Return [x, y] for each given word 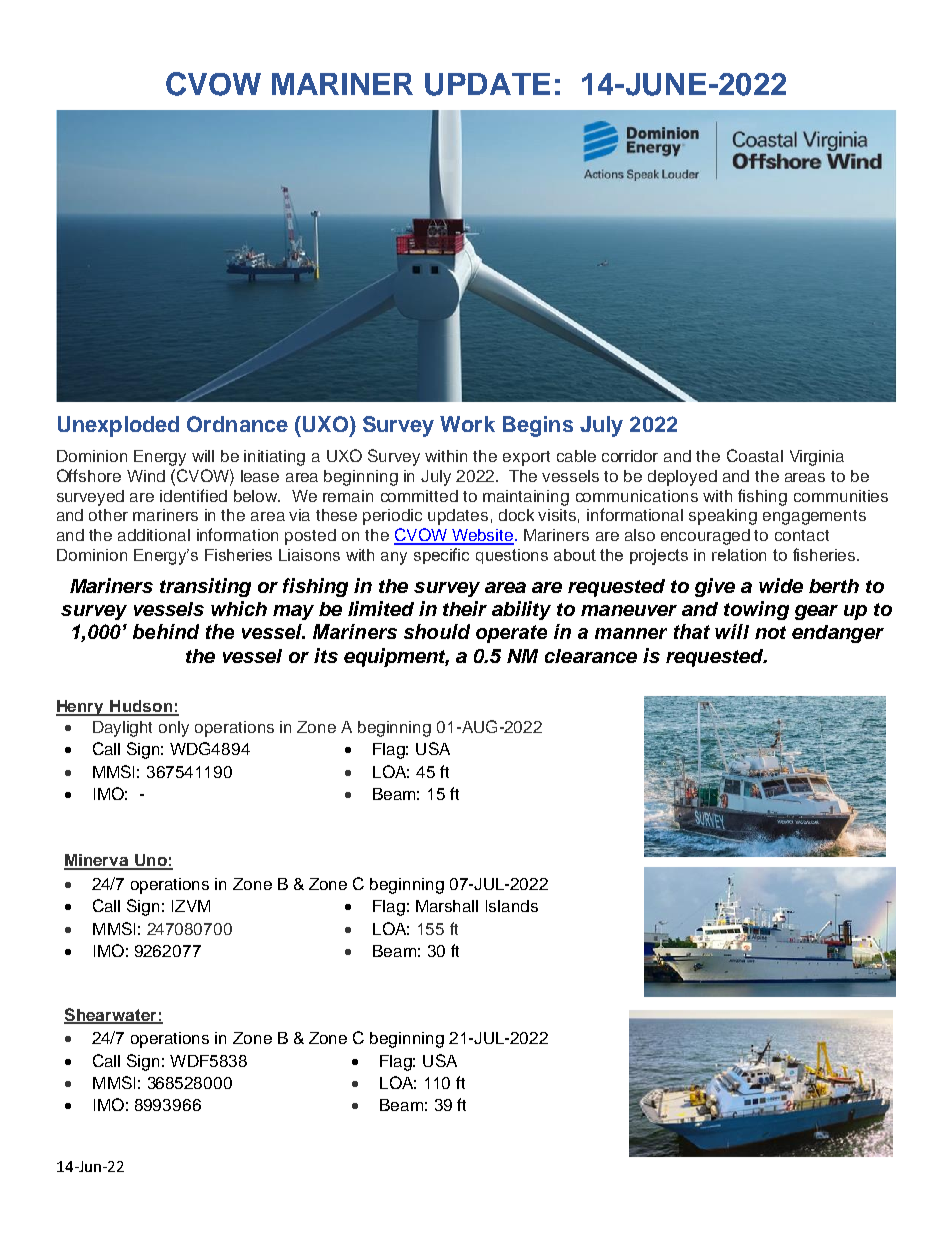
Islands [512, 906]
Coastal [755, 455]
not [770, 632]
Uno [151, 861]
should [437, 631]
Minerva [97, 861]
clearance [591, 656]
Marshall [447, 906]
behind [166, 631]
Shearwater [111, 1015]
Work [467, 424]
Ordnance [237, 424]
